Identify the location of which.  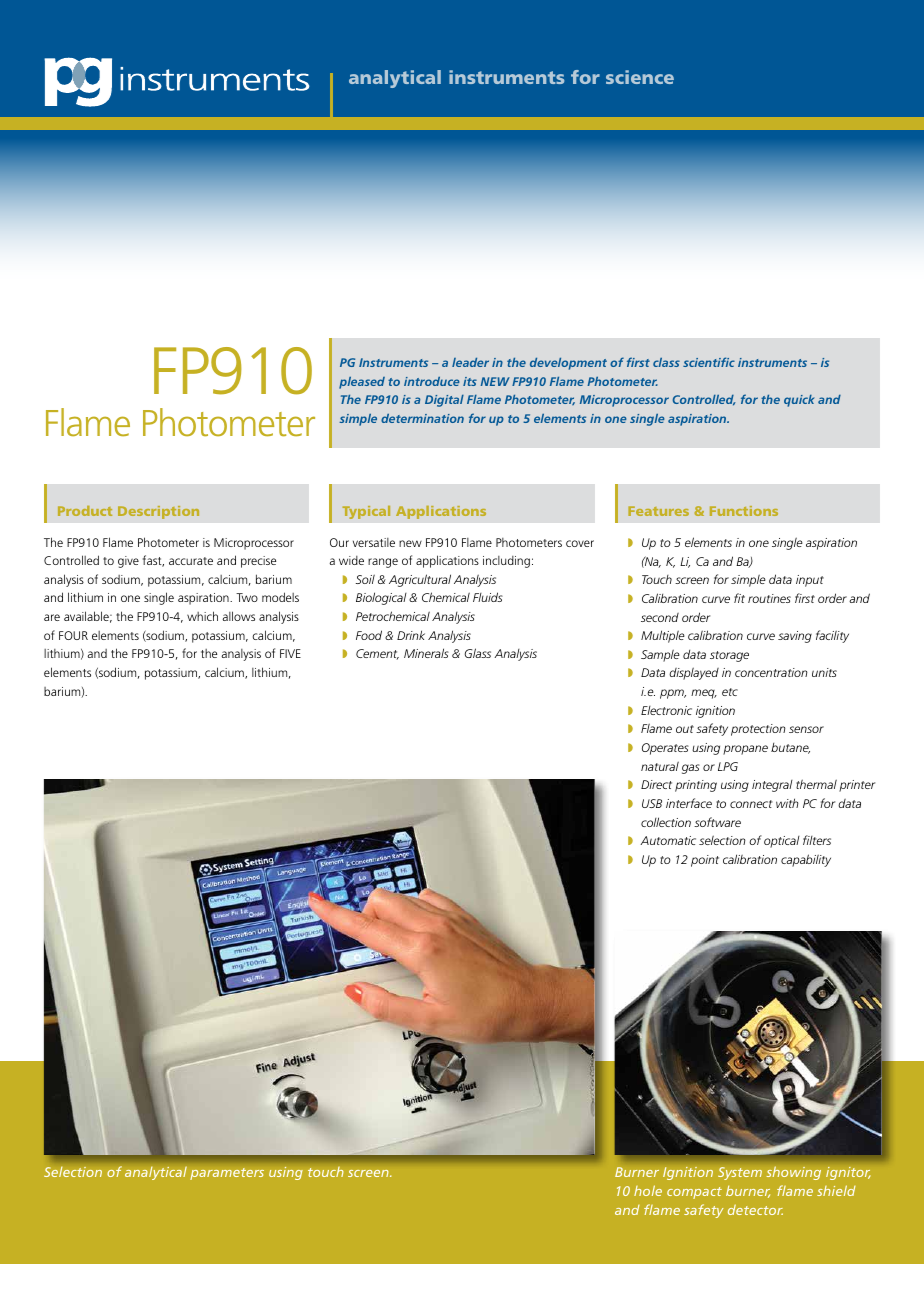
(202, 616).
